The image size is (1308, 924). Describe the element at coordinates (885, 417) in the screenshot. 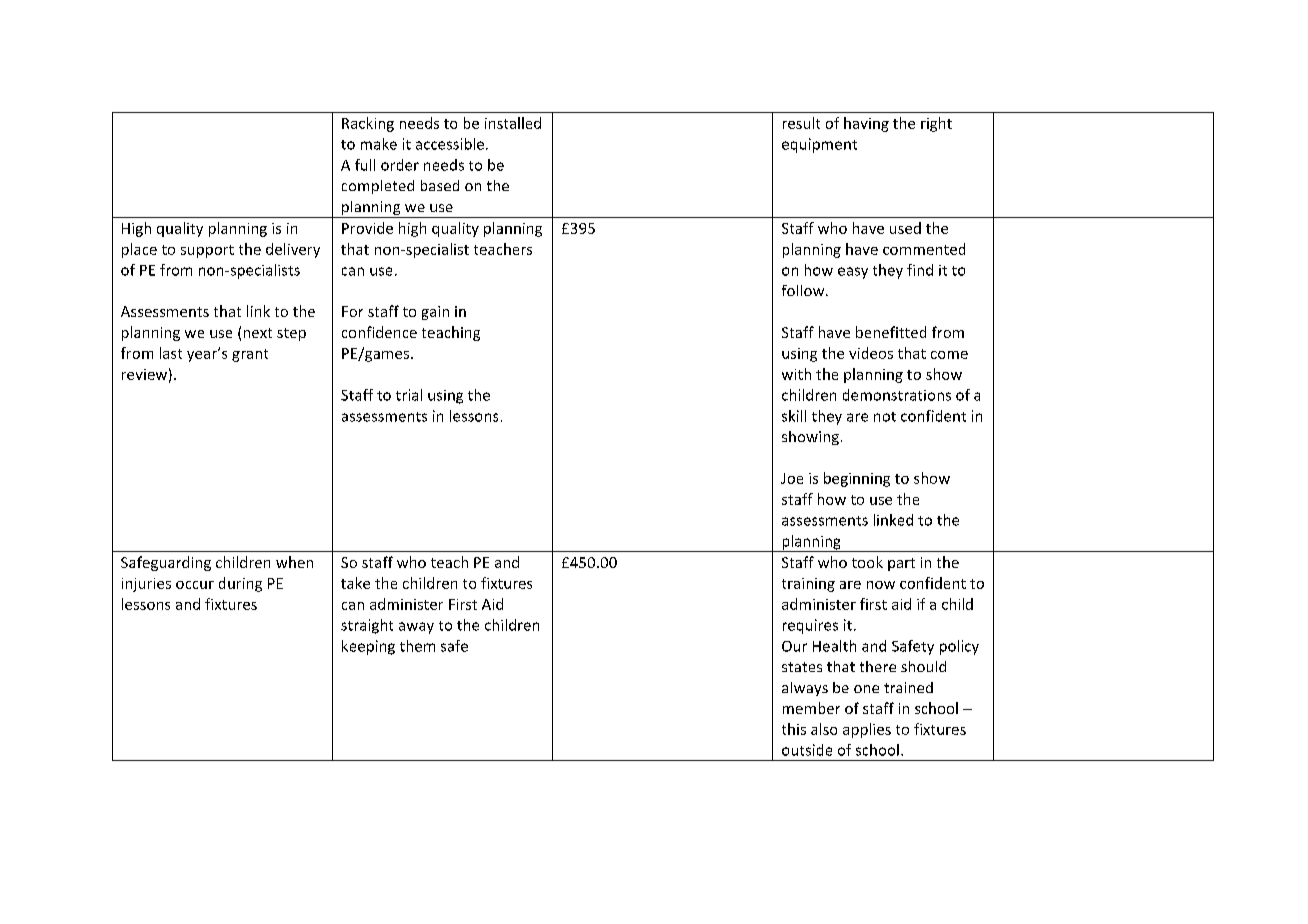

I see `not` at that location.
